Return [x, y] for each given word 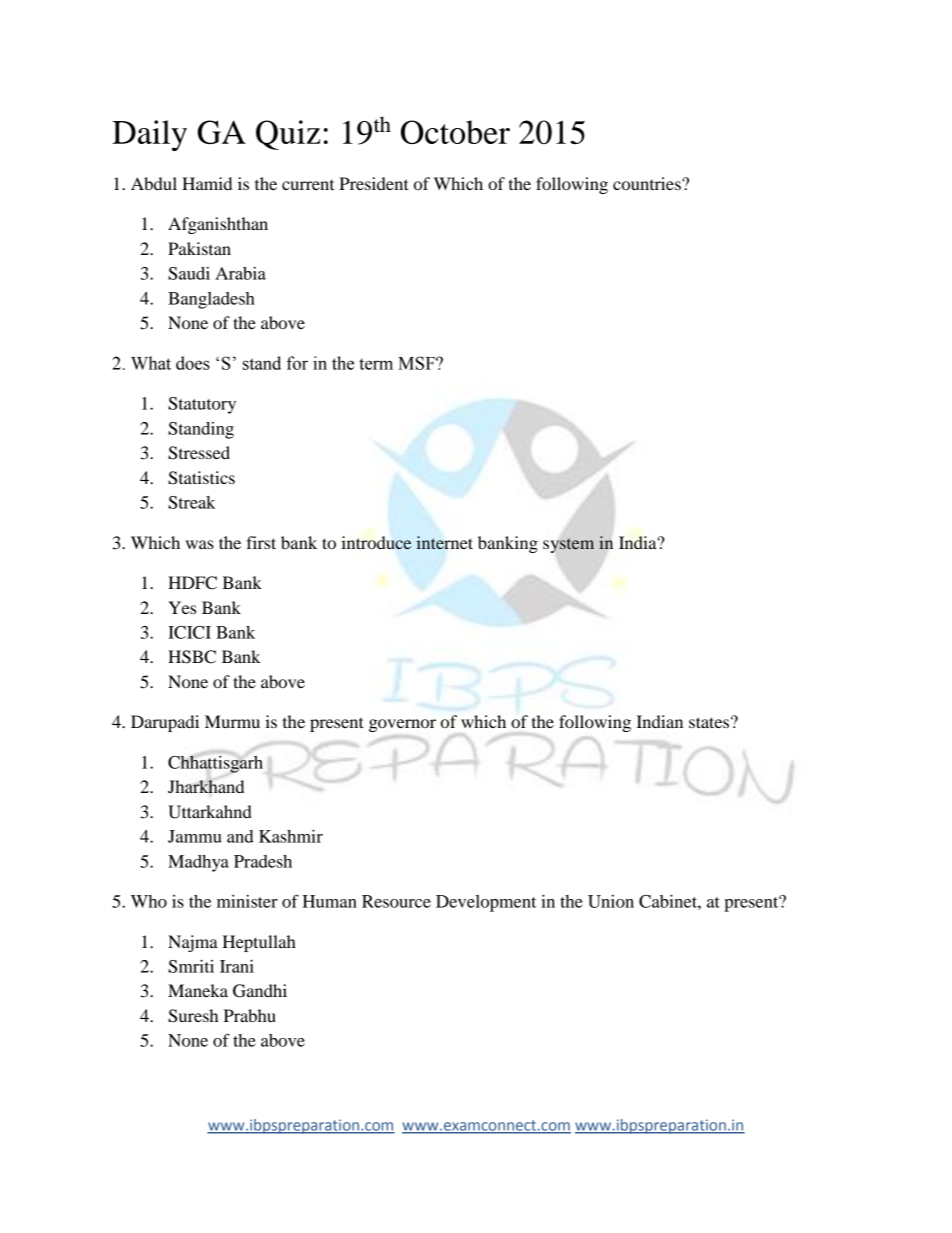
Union [611, 901]
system [568, 546]
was [200, 544]
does [193, 363]
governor [402, 725]
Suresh [193, 1016]
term [376, 364]
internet [444, 542]
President [374, 183]
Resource [396, 901]
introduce [376, 543]
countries [648, 183]
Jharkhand [206, 786]
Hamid [207, 183]
